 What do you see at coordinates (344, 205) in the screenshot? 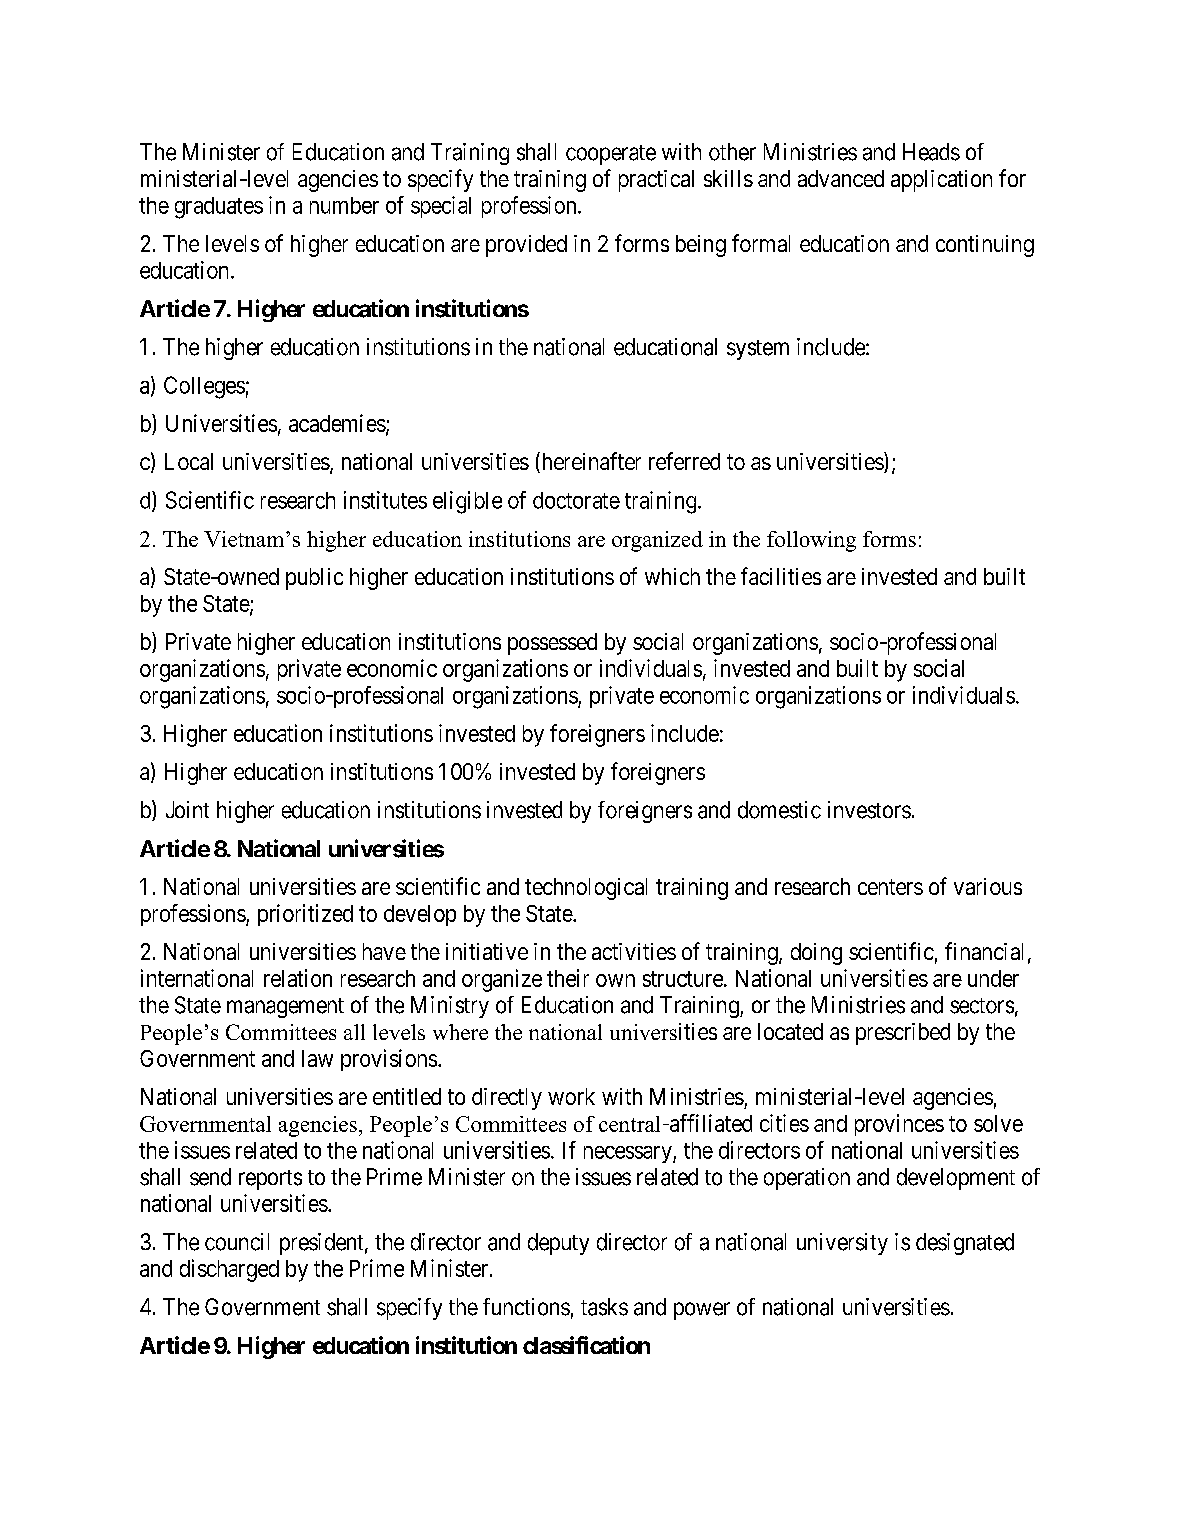
I see `number` at bounding box center [344, 205].
